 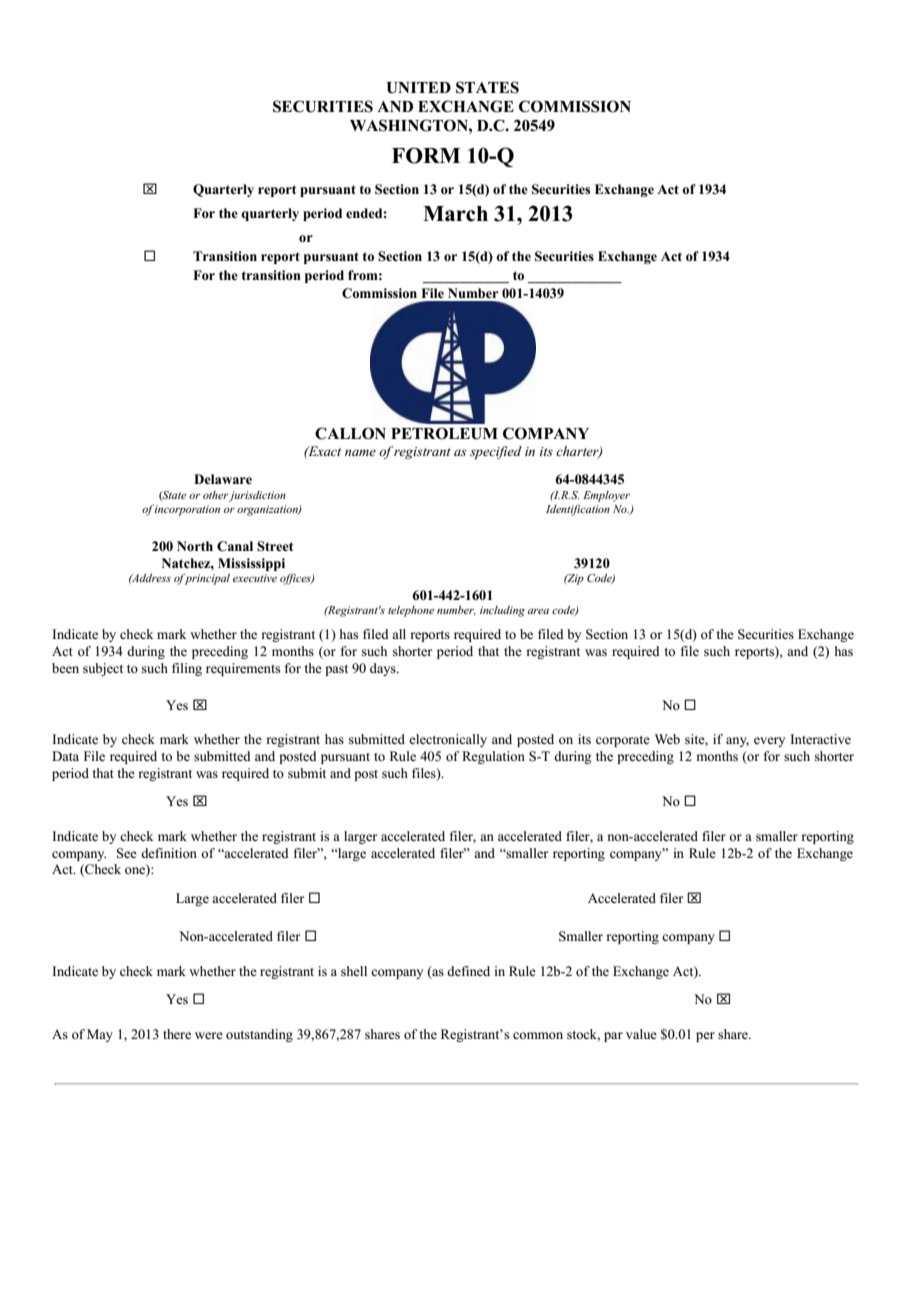 I want to click on specified, so click(x=496, y=452).
